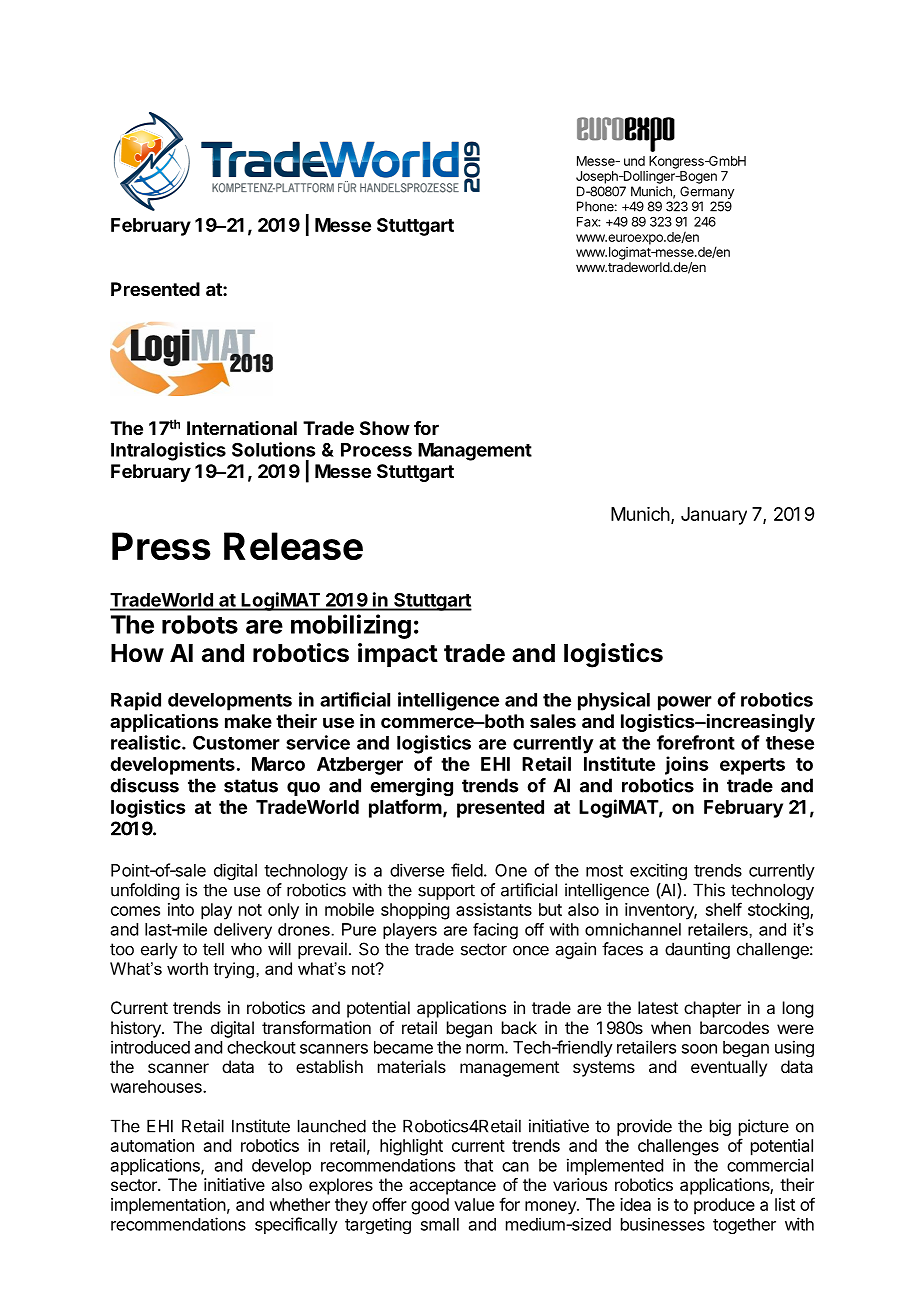 The image size is (924, 1308). What do you see at coordinates (200, 624) in the screenshot?
I see `robots` at bounding box center [200, 624].
